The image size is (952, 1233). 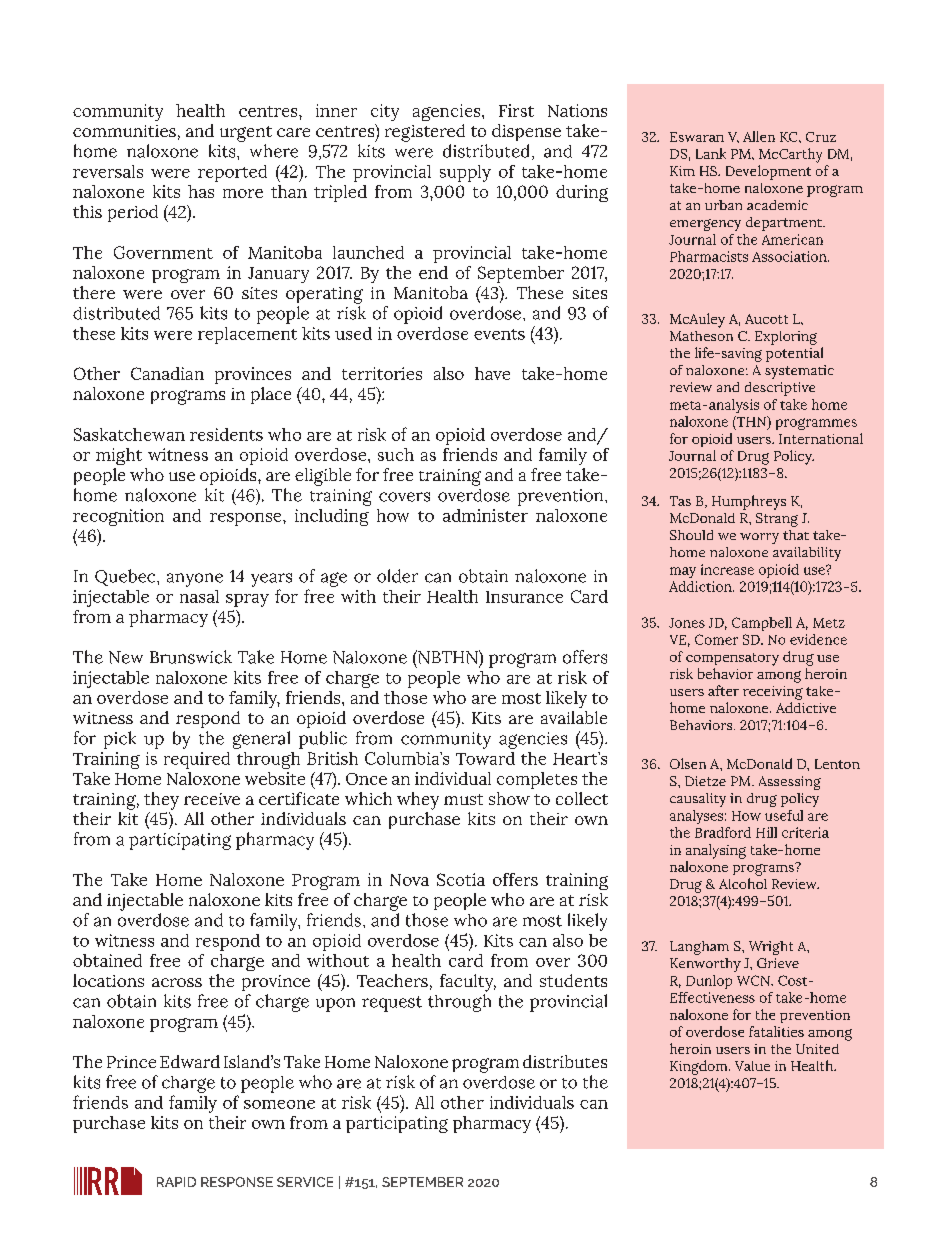 What do you see at coordinates (463, 799) in the screenshot?
I see `must` at bounding box center [463, 799].
